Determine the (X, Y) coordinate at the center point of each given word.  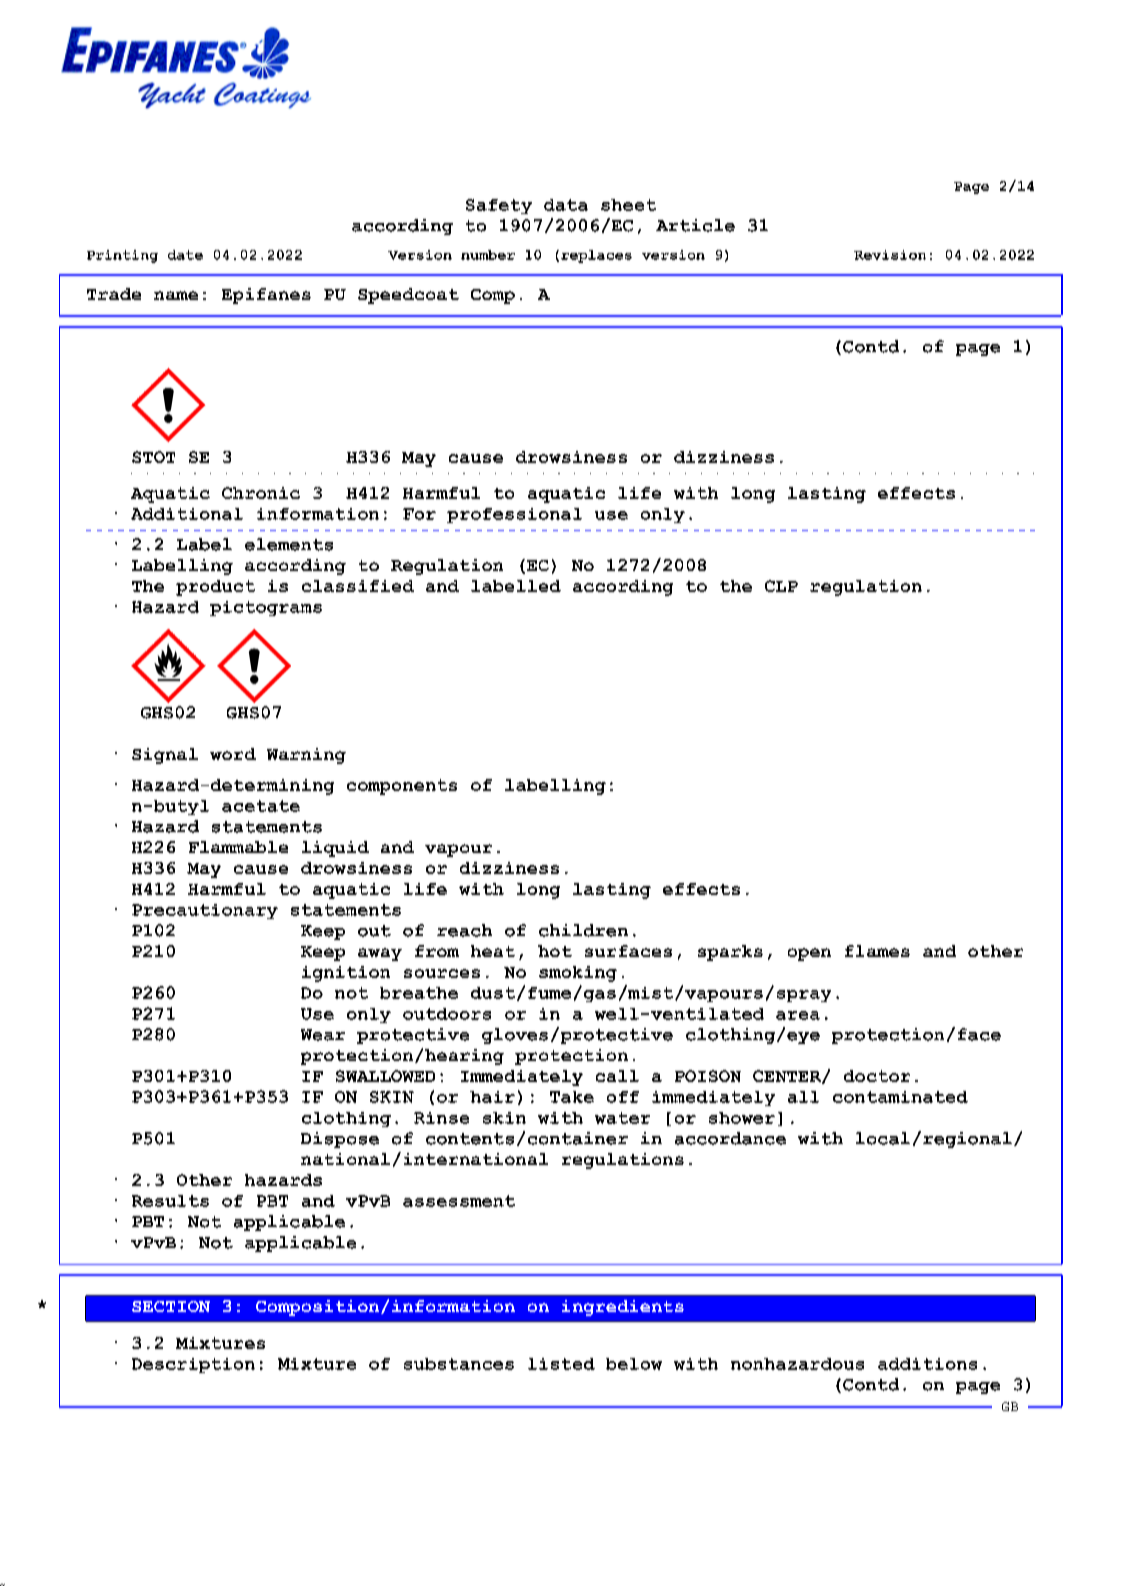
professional (514, 515)
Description (193, 1365)
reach (464, 930)
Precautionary (205, 911)
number (488, 255)
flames (877, 951)
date (185, 255)
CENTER (788, 1077)
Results (170, 1201)
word (233, 754)
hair (492, 1097)
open (809, 954)
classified (358, 586)
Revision (890, 255)
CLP (781, 586)
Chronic (261, 493)
